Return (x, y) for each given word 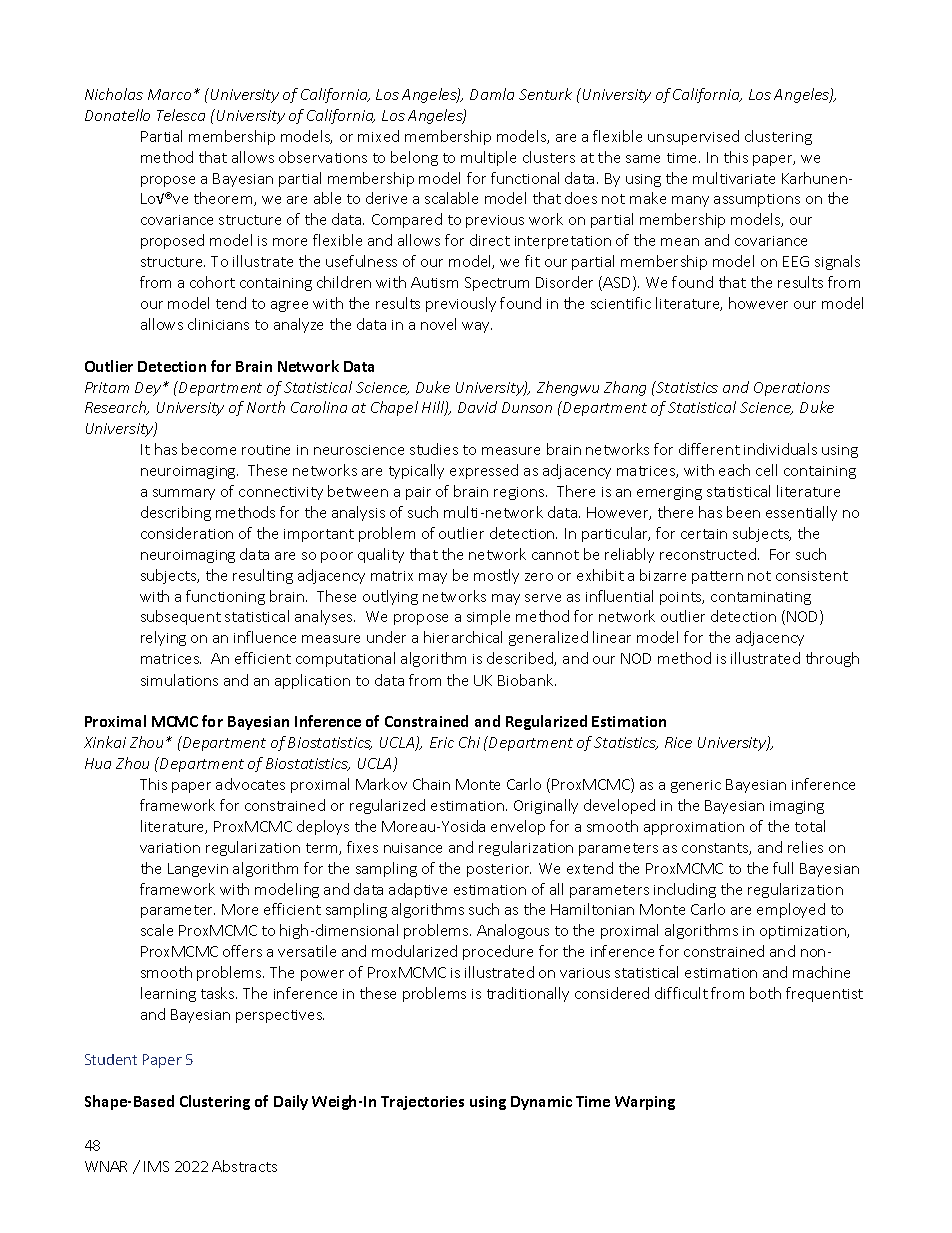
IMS (156, 1166)
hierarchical (463, 637)
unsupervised (693, 137)
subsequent (181, 617)
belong (414, 158)
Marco (169, 94)
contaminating (761, 598)
